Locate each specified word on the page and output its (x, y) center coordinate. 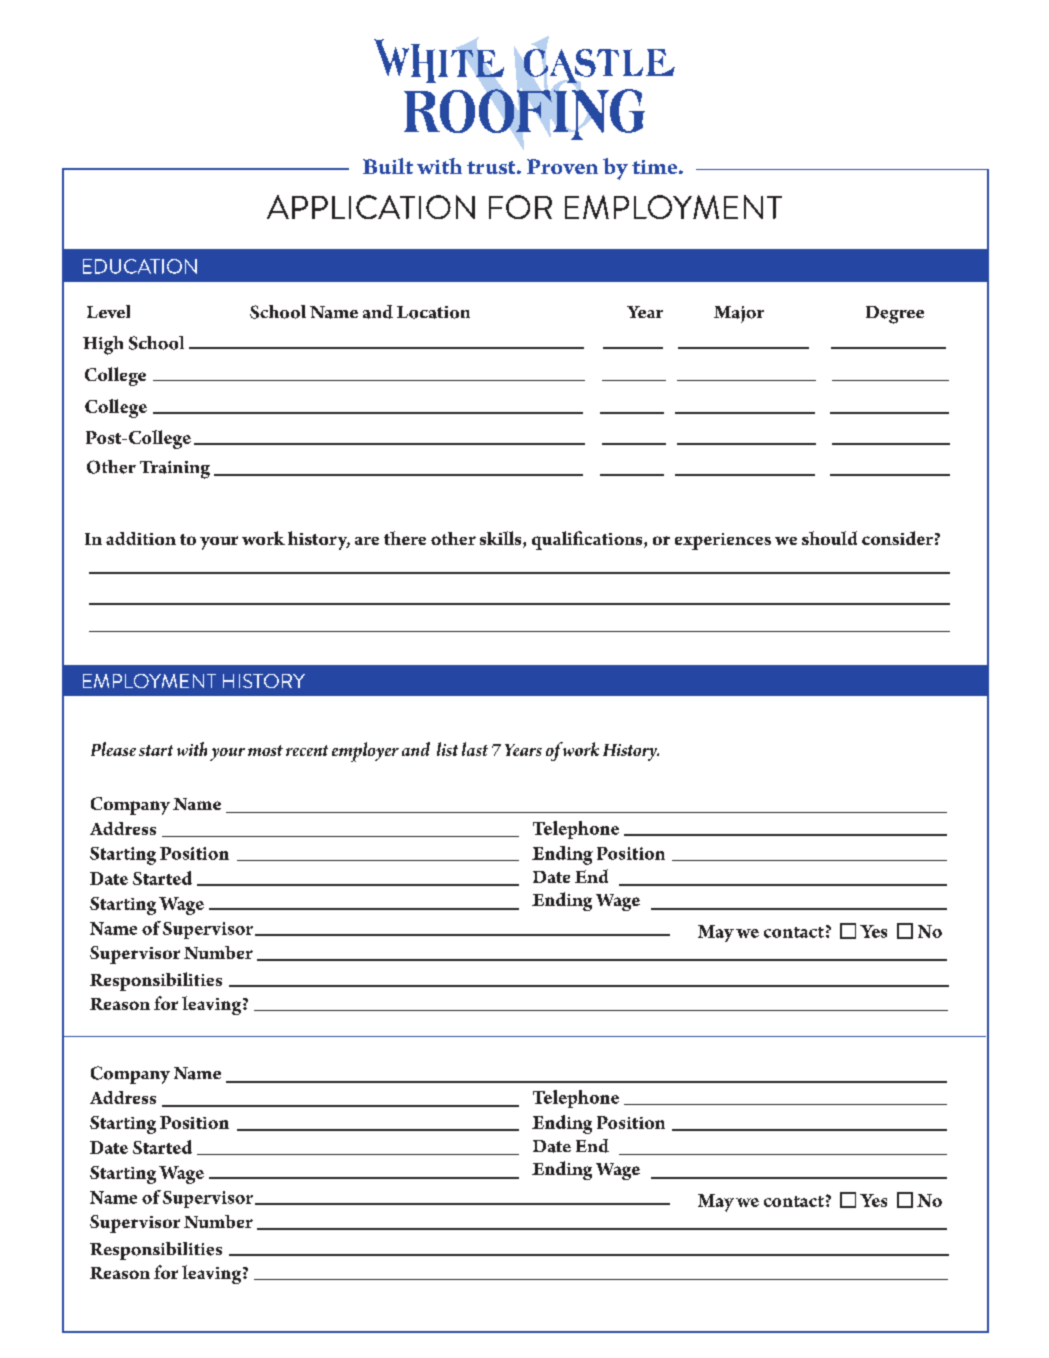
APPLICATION (371, 207)
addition (141, 538)
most (265, 750)
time (656, 167)
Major (739, 314)
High (103, 345)
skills (502, 539)
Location (433, 312)
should (829, 538)
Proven (562, 166)
